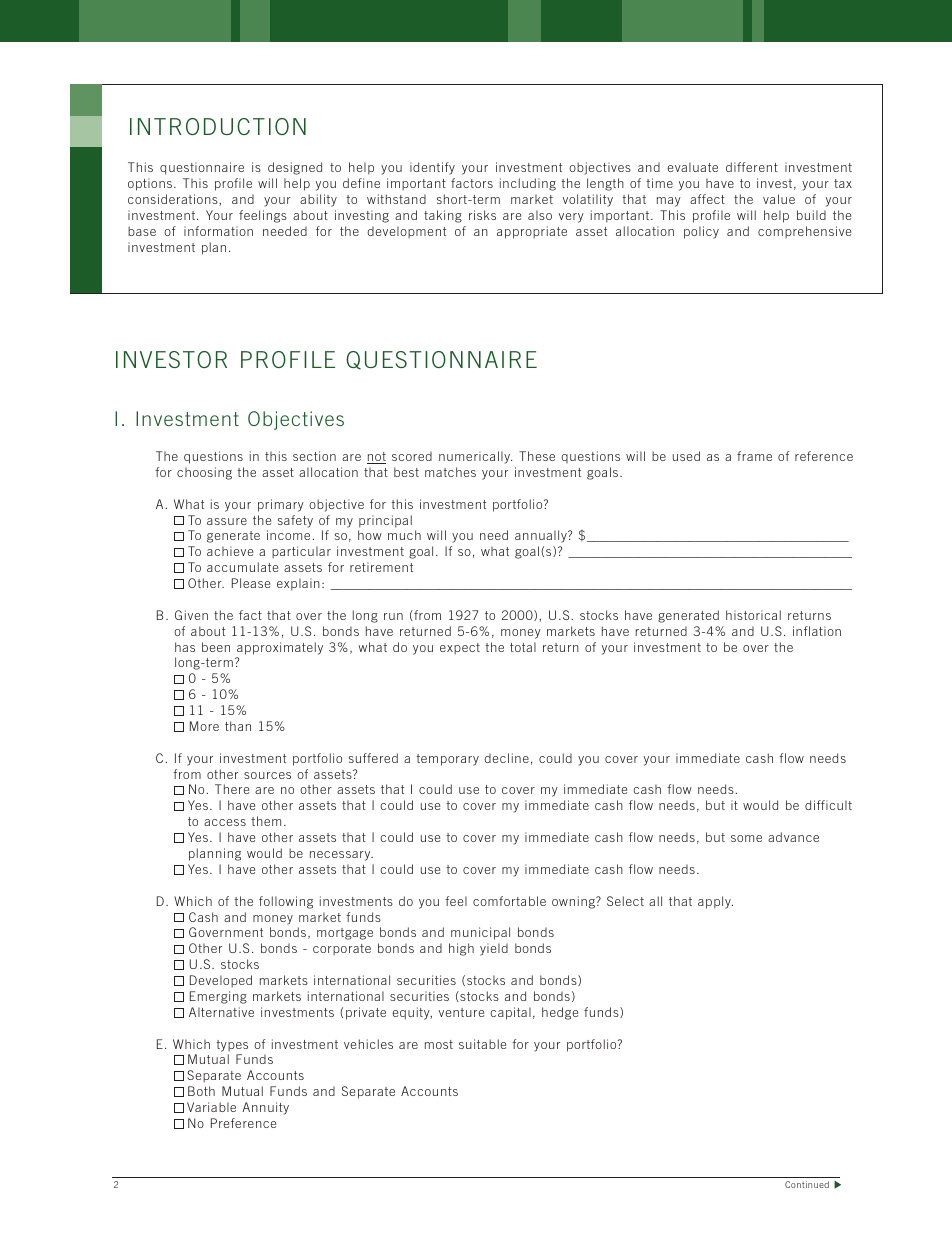  I want to click on INTRODUCTION, so click(218, 126).
